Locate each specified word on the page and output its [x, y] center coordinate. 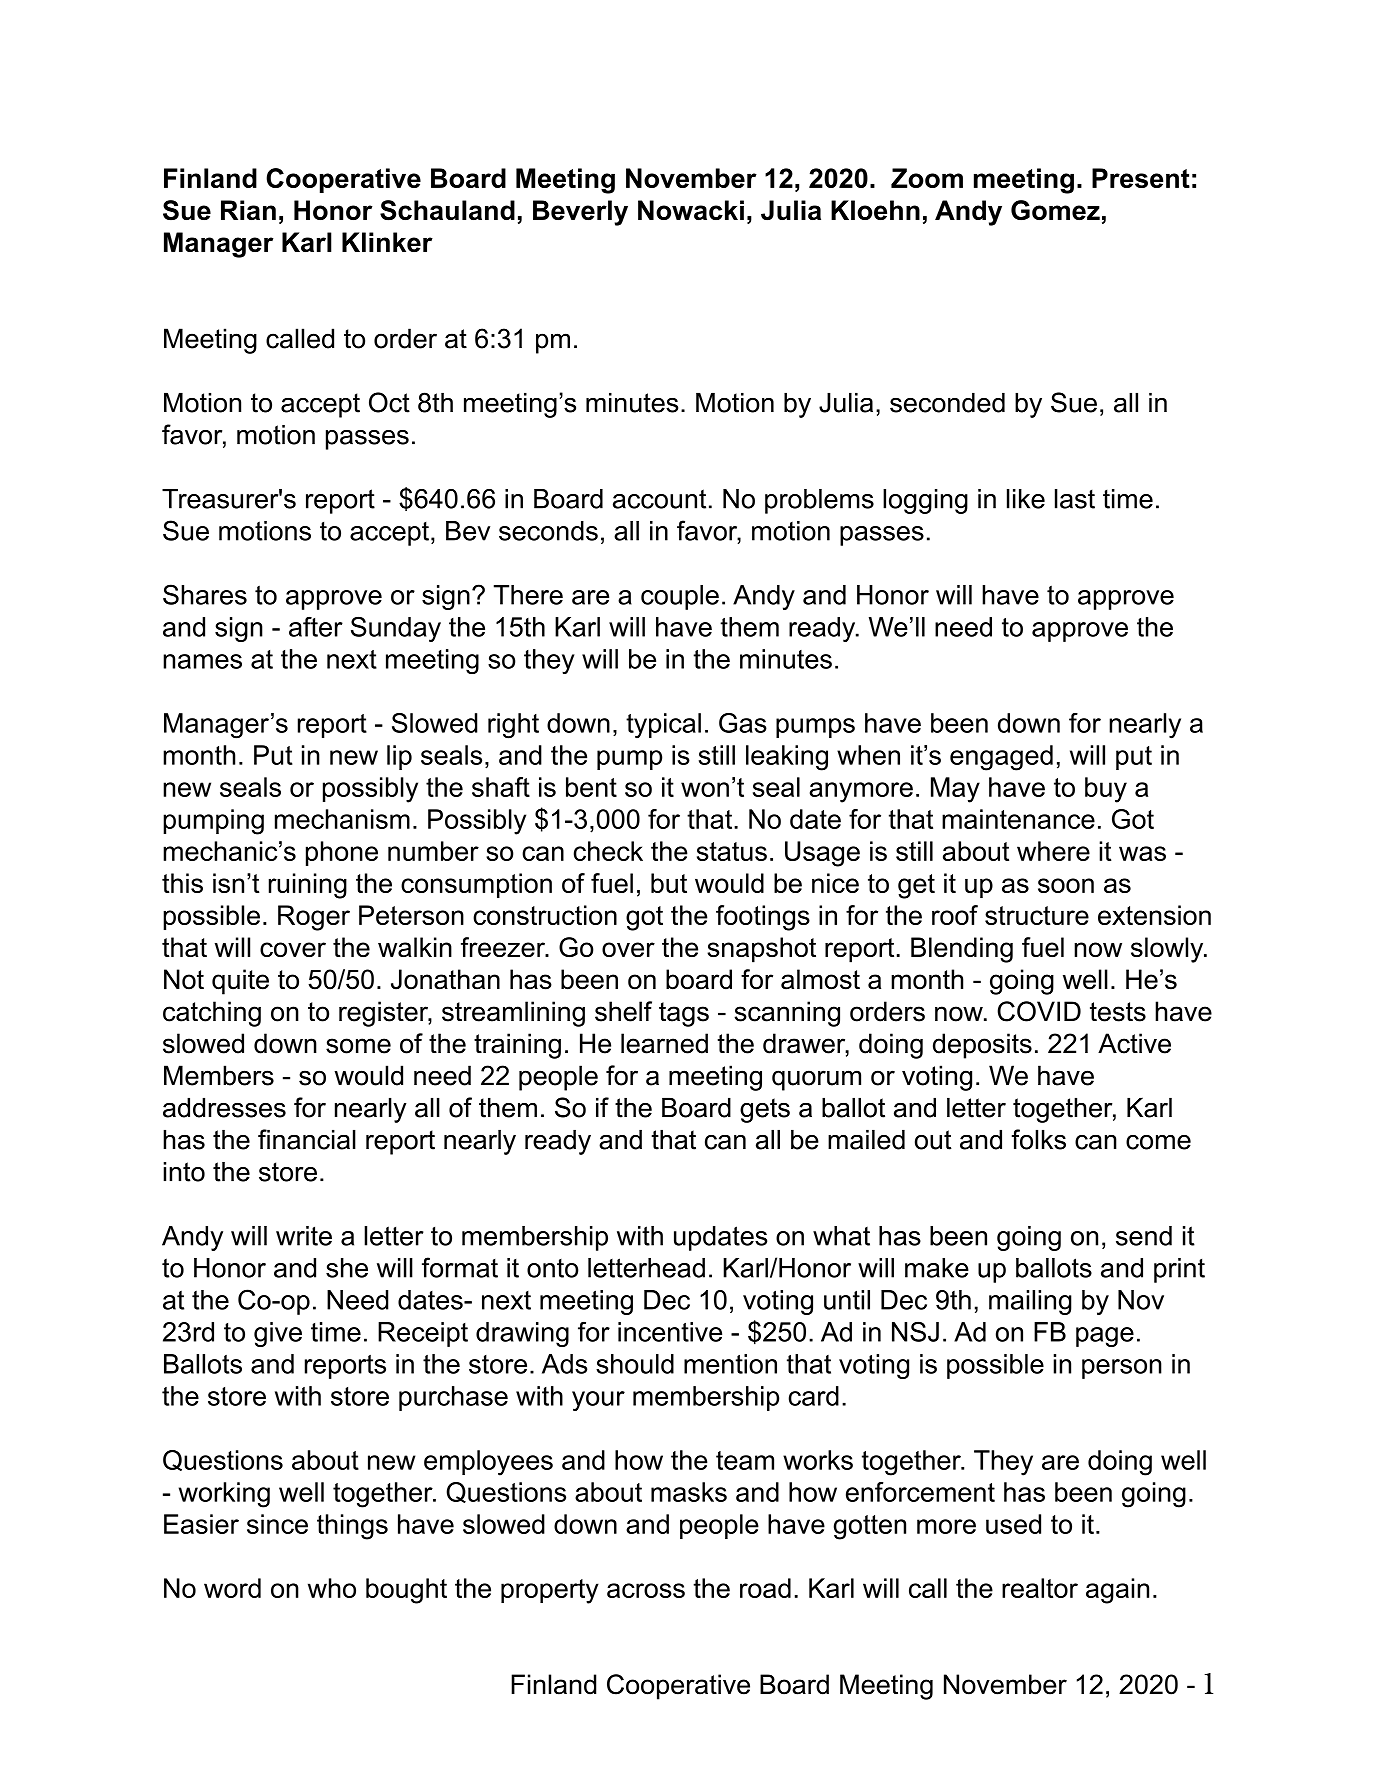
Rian [248, 210]
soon [1066, 885]
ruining [308, 886]
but [669, 883]
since [277, 1524]
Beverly [580, 213]
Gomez [1055, 210]
